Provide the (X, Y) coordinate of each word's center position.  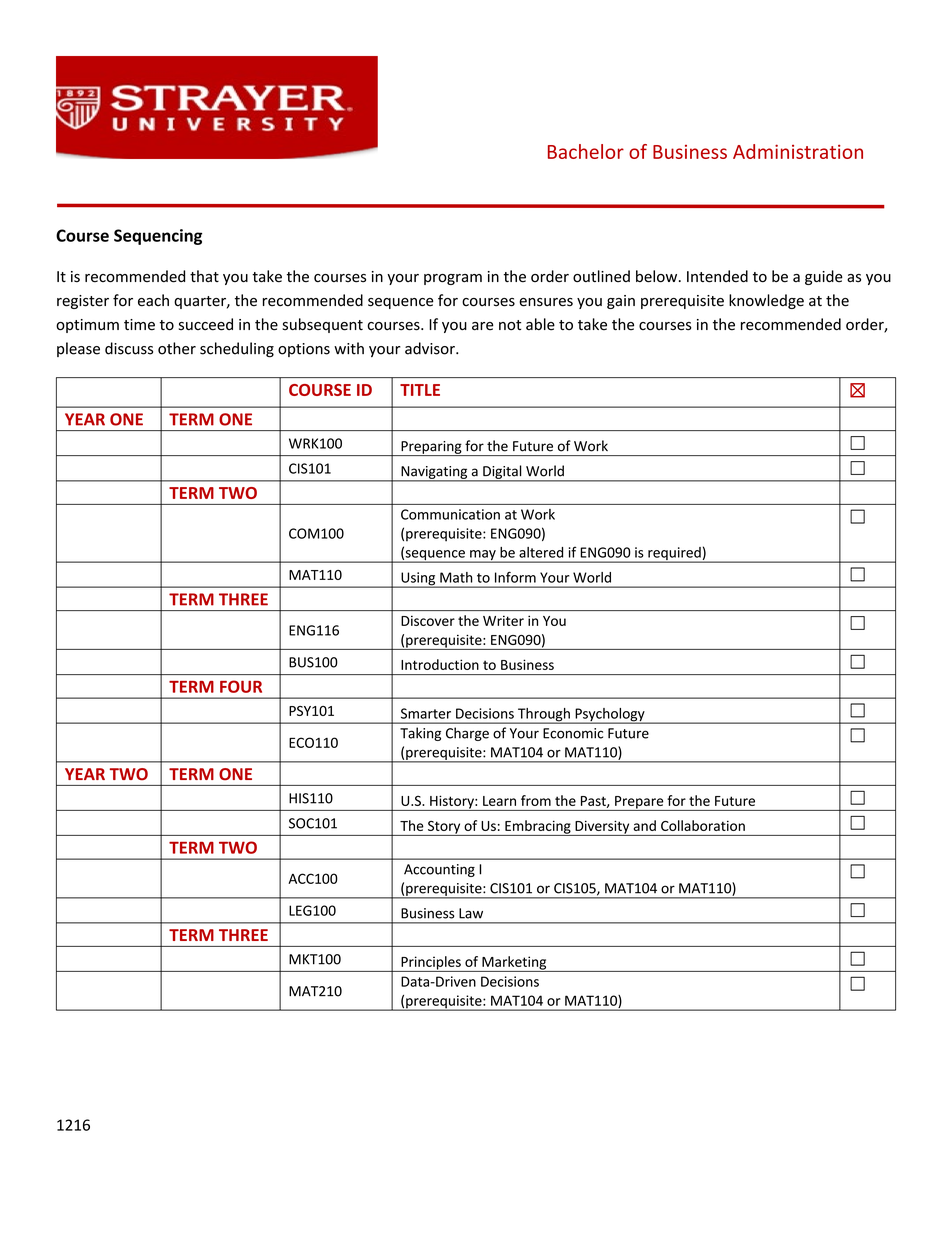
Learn (499, 801)
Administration (798, 151)
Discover (428, 620)
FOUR (241, 686)
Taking (420, 734)
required (674, 555)
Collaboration (703, 825)
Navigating (434, 473)
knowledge (766, 301)
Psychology (610, 716)
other (177, 348)
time (139, 325)
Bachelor (586, 151)
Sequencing (158, 237)
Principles (431, 964)
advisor (431, 348)
